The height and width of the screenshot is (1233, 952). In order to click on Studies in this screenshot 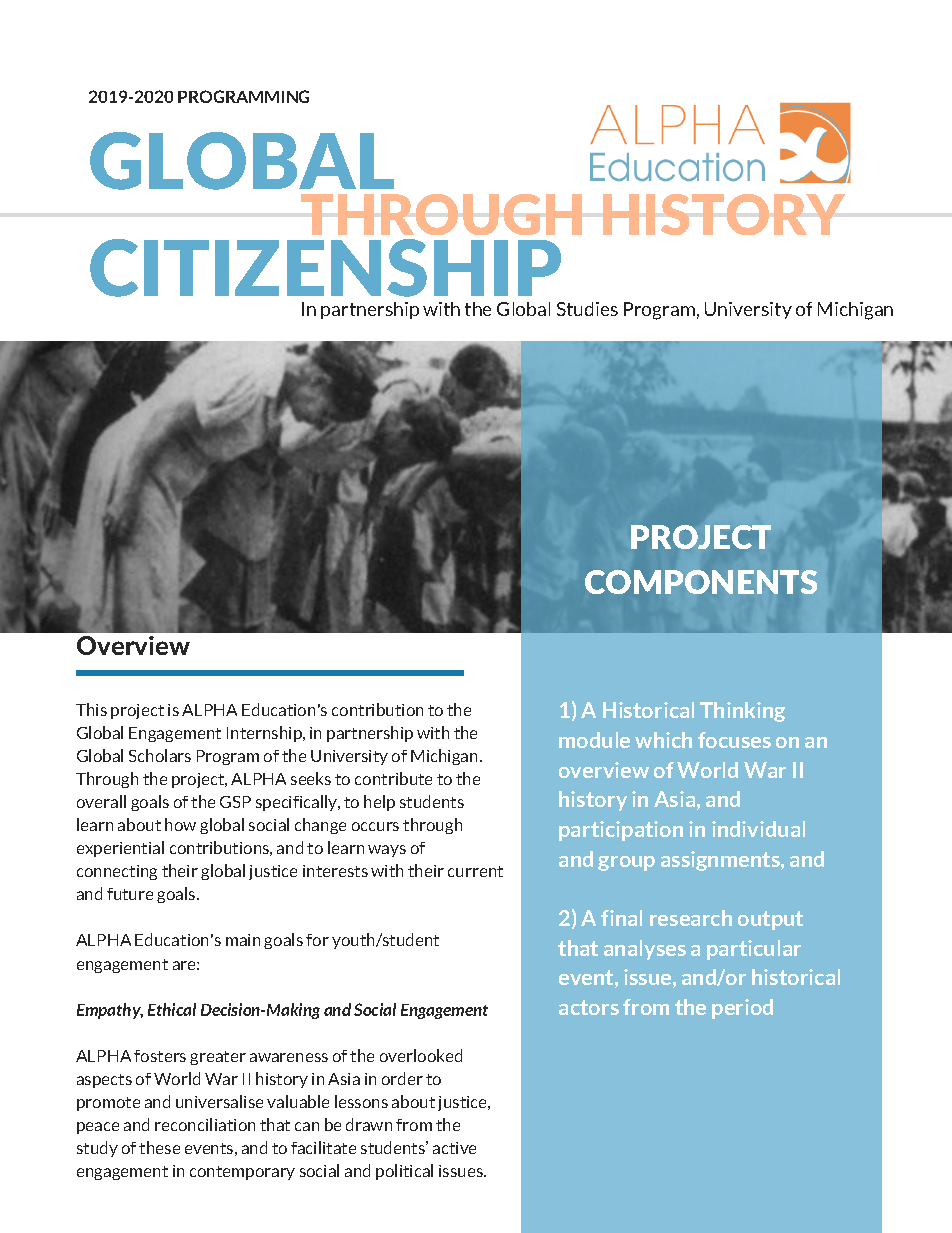, I will do `click(587, 309)`.
